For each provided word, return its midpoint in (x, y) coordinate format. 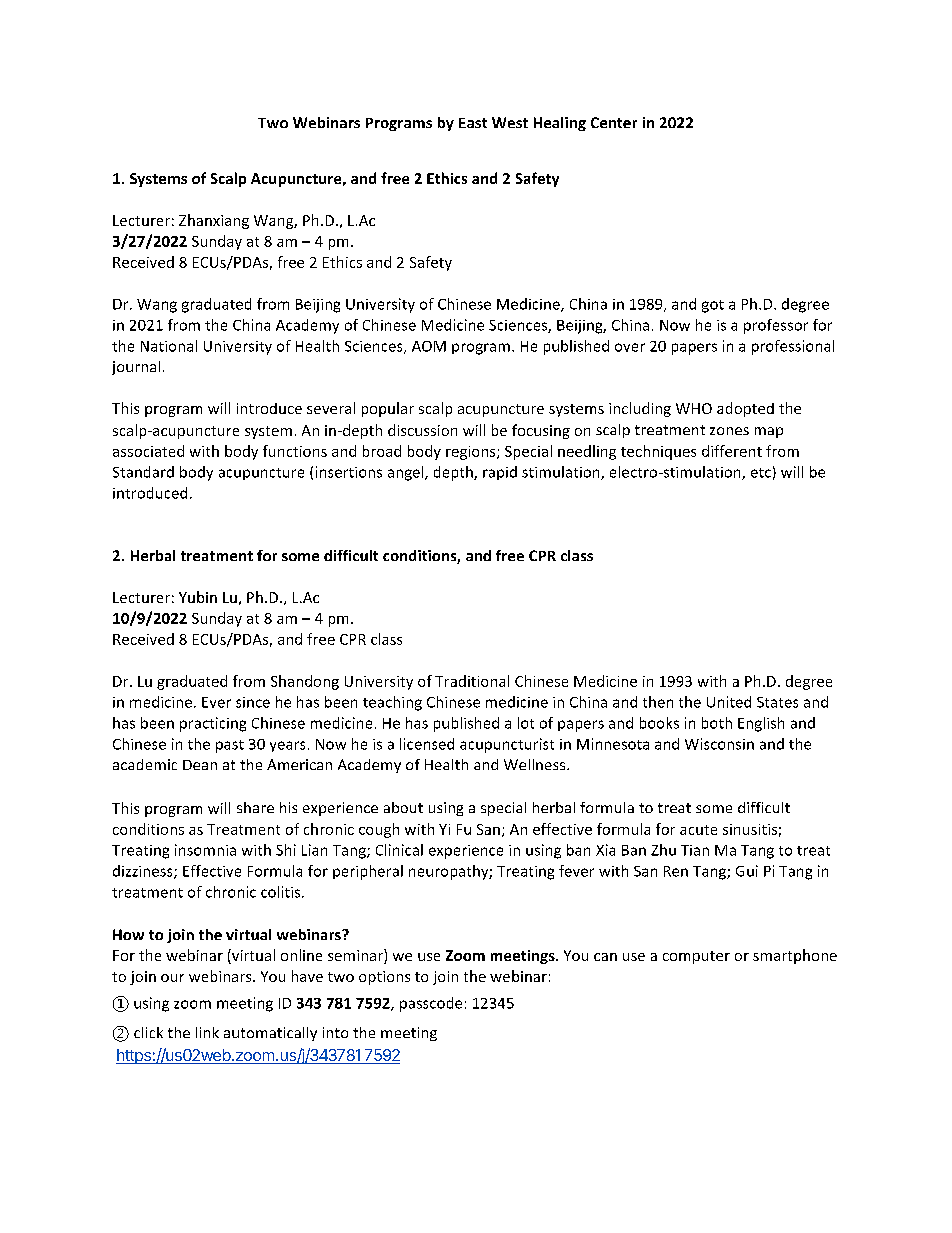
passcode (431, 1004)
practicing (213, 724)
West (510, 122)
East (473, 123)
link (207, 1032)
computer (696, 957)
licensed (427, 744)
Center (614, 122)
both (717, 723)
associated (148, 451)
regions (472, 453)
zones (729, 431)
